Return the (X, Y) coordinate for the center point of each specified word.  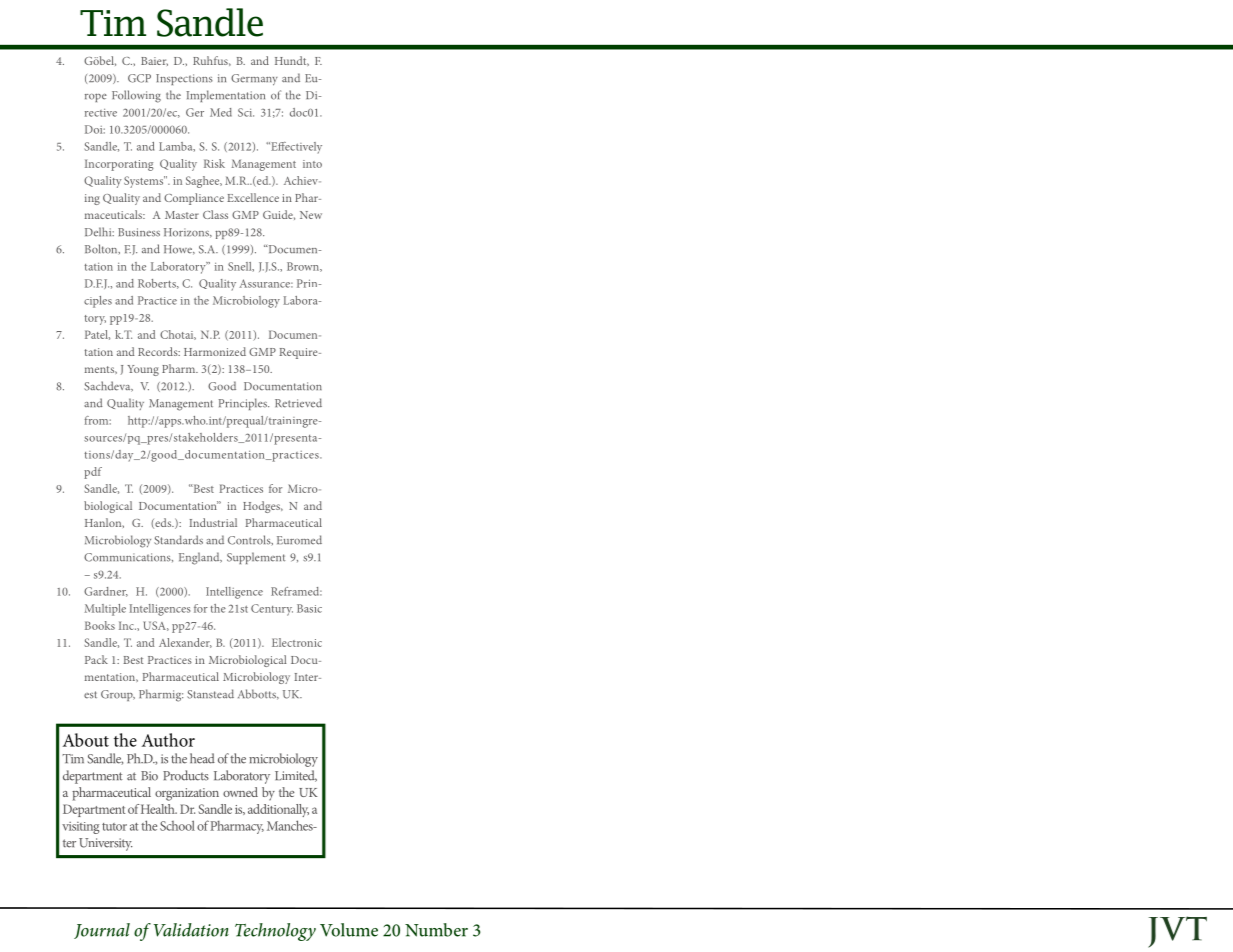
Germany (254, 80)
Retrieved (298, 403)
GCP (139, 78)
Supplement (256, 558)
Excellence (253, 197)
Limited (296, 776)
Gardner (106, 592)
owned (240, 792)
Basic (309, 608)
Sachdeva (108, 386)
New (311, 215)
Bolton (102, 249)
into (312, 164)
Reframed (296, 591)
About (86, 740)
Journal (102, 931)
